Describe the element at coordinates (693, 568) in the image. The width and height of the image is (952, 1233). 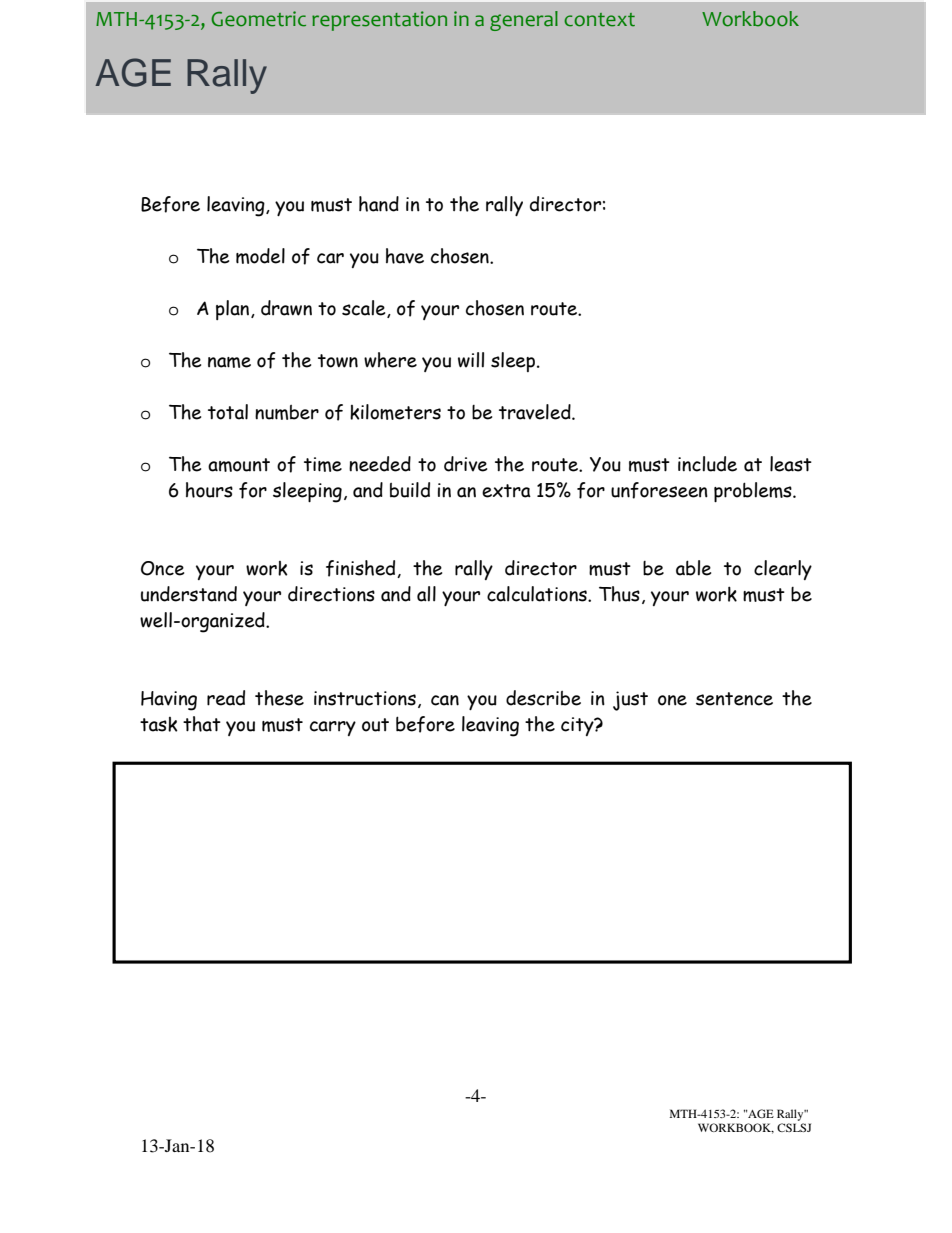
I see `able` at that location.
